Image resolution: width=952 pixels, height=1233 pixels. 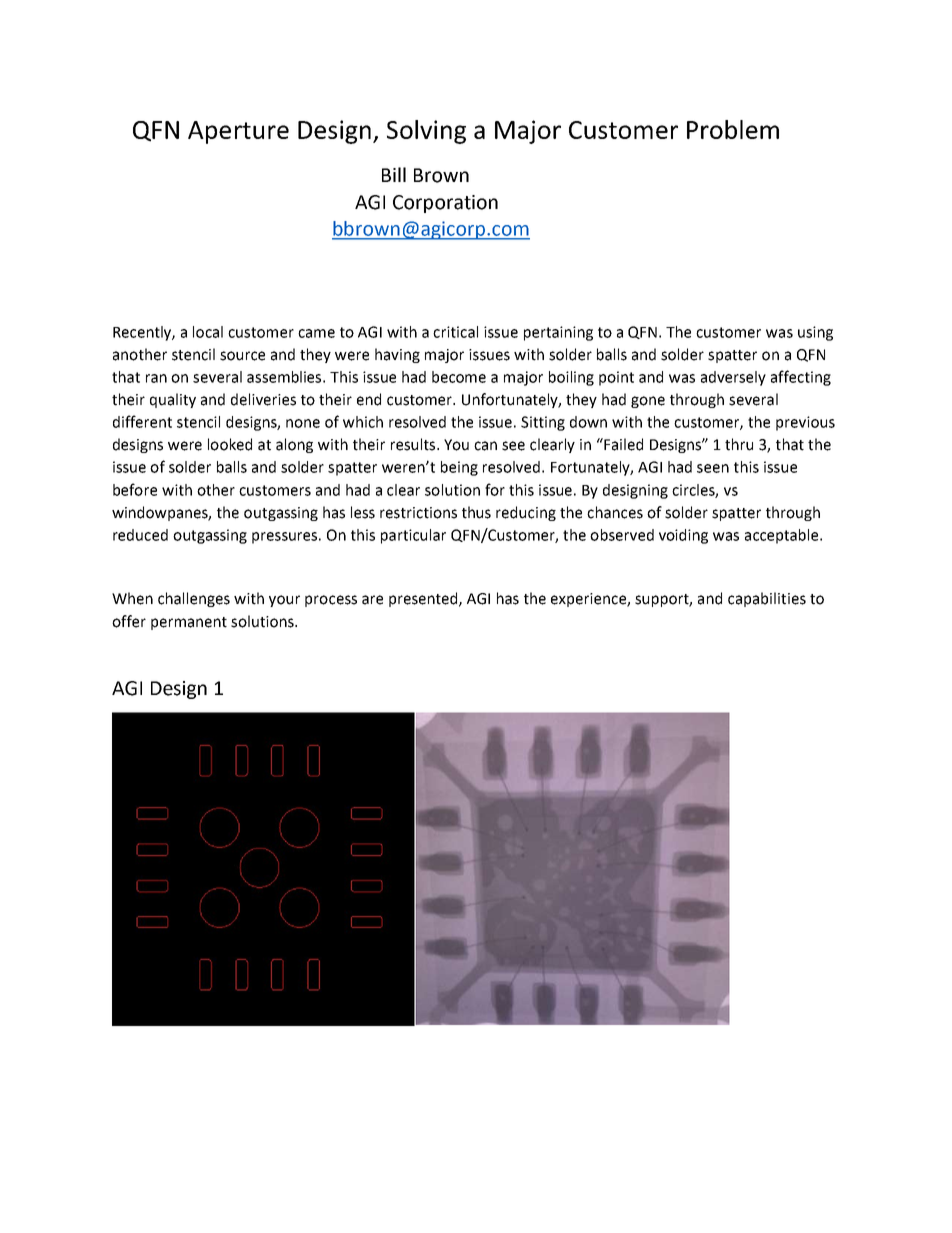 What do you see at coordinates (194, 599) in the image?
I see `challenges` at bounding box center [194, 599].
